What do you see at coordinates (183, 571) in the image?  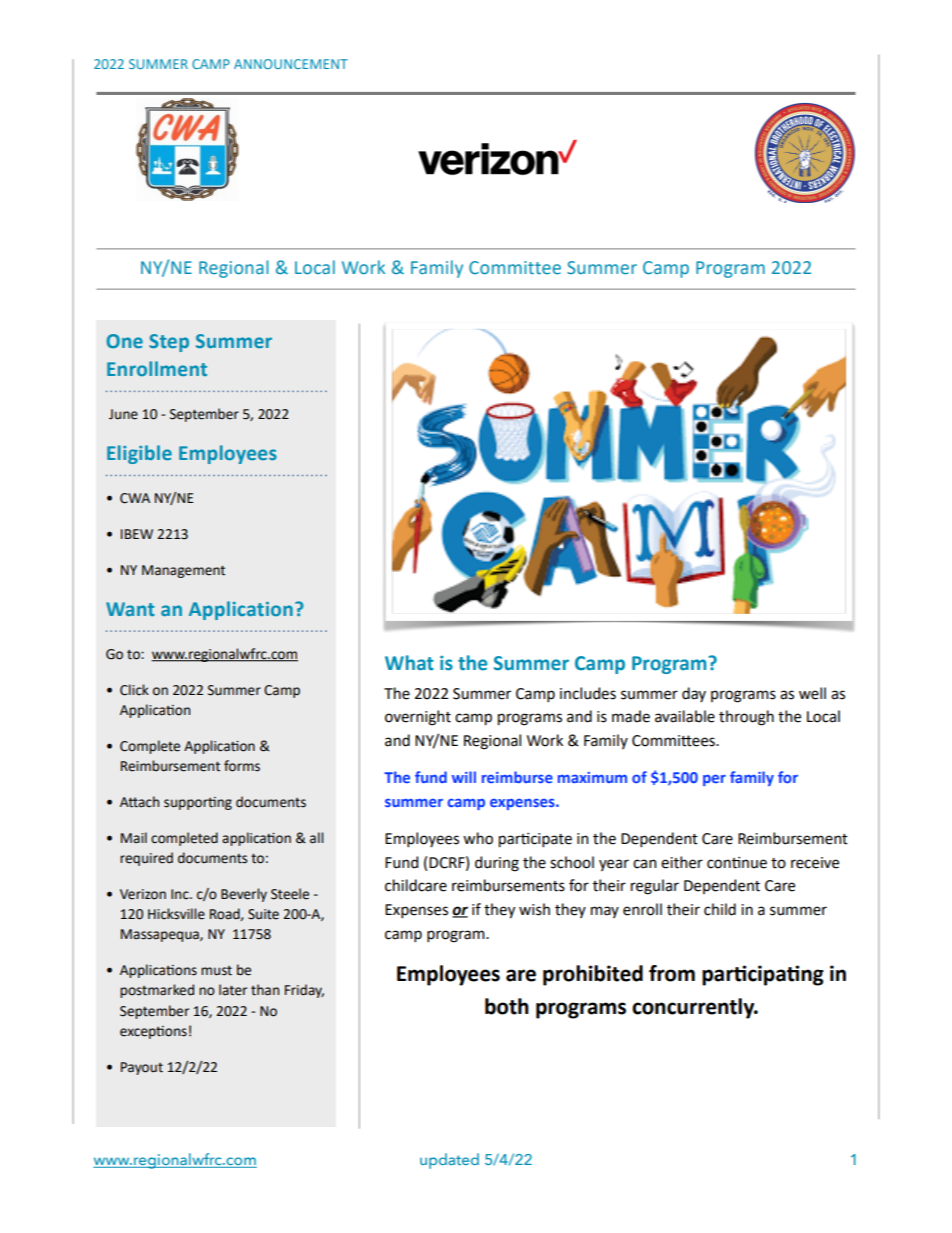 I see `Management` at bounding box center [183, 571].
